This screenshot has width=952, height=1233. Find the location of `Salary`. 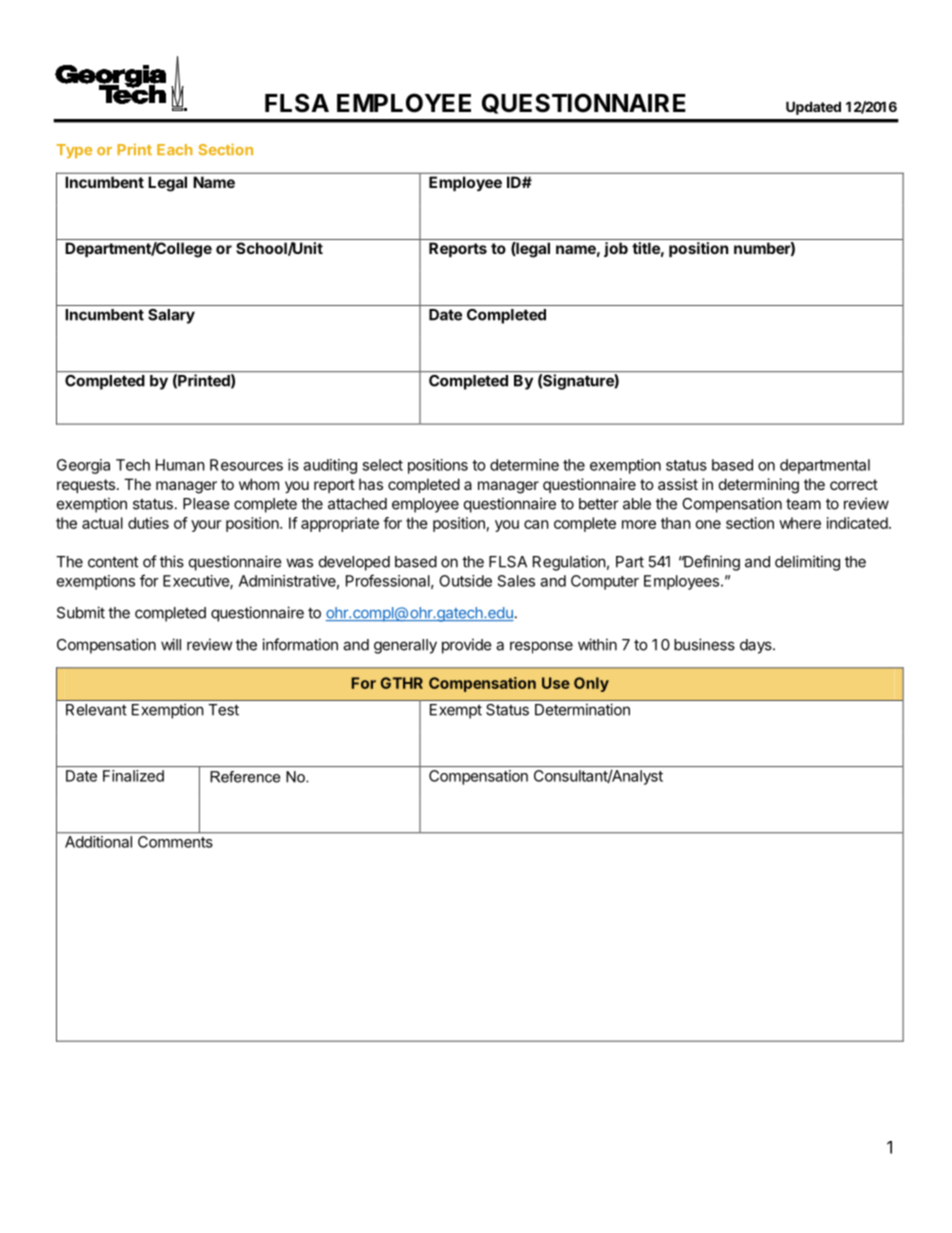

Salary is located at coordinates (171, 316).
